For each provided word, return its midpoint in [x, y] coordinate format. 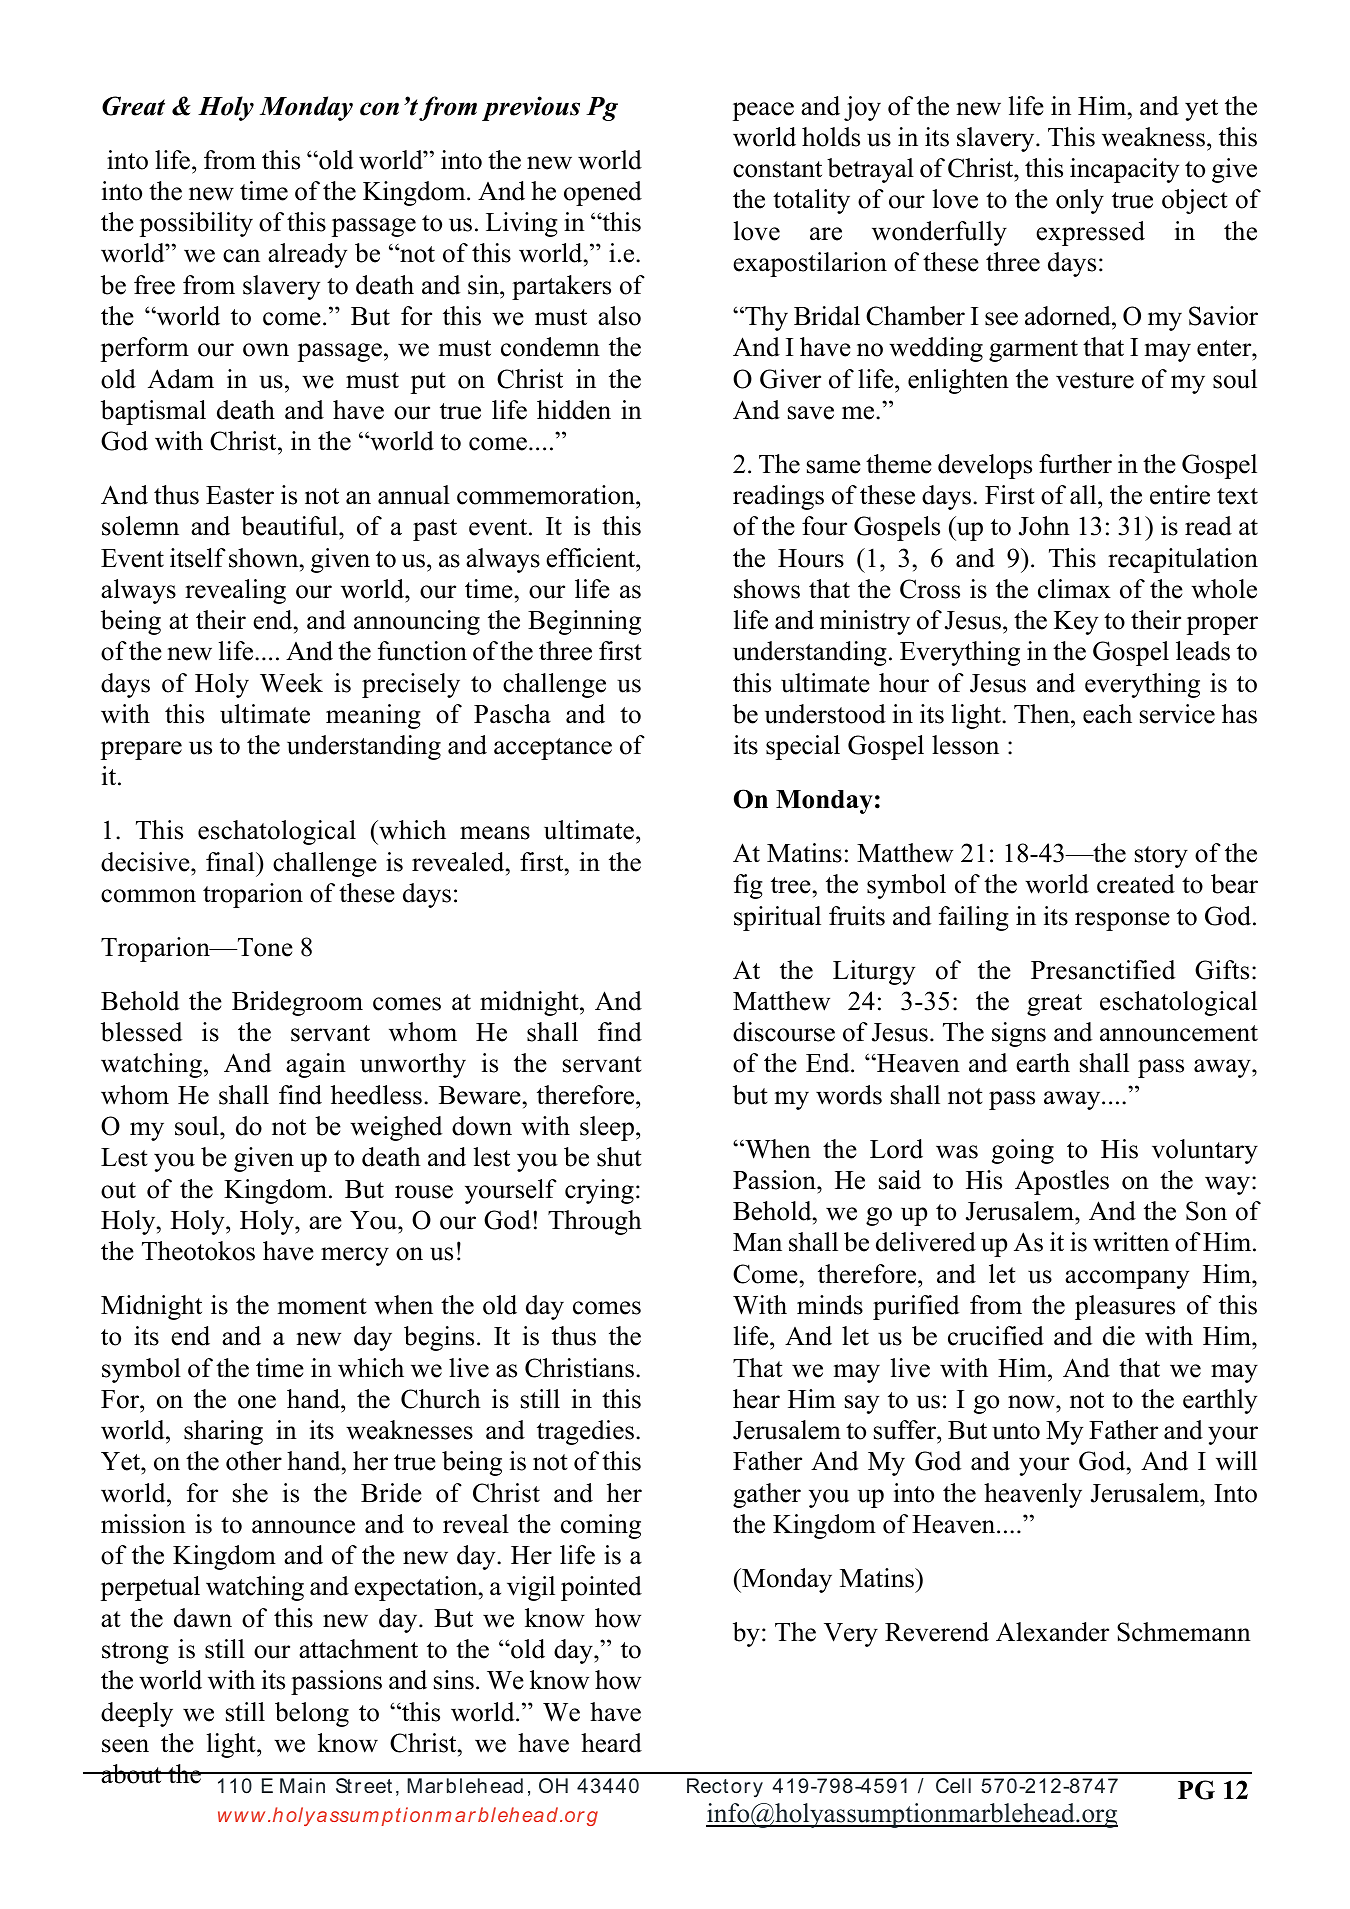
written [1131, 1242]
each [1107, 714]
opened [603, 193]
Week [291, 683]
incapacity [1124, 170]
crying [599, 1191]
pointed [601, 1588]
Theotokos [198, 1251]
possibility [196, 224]
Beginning [584, 622]
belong [312, 1714]
